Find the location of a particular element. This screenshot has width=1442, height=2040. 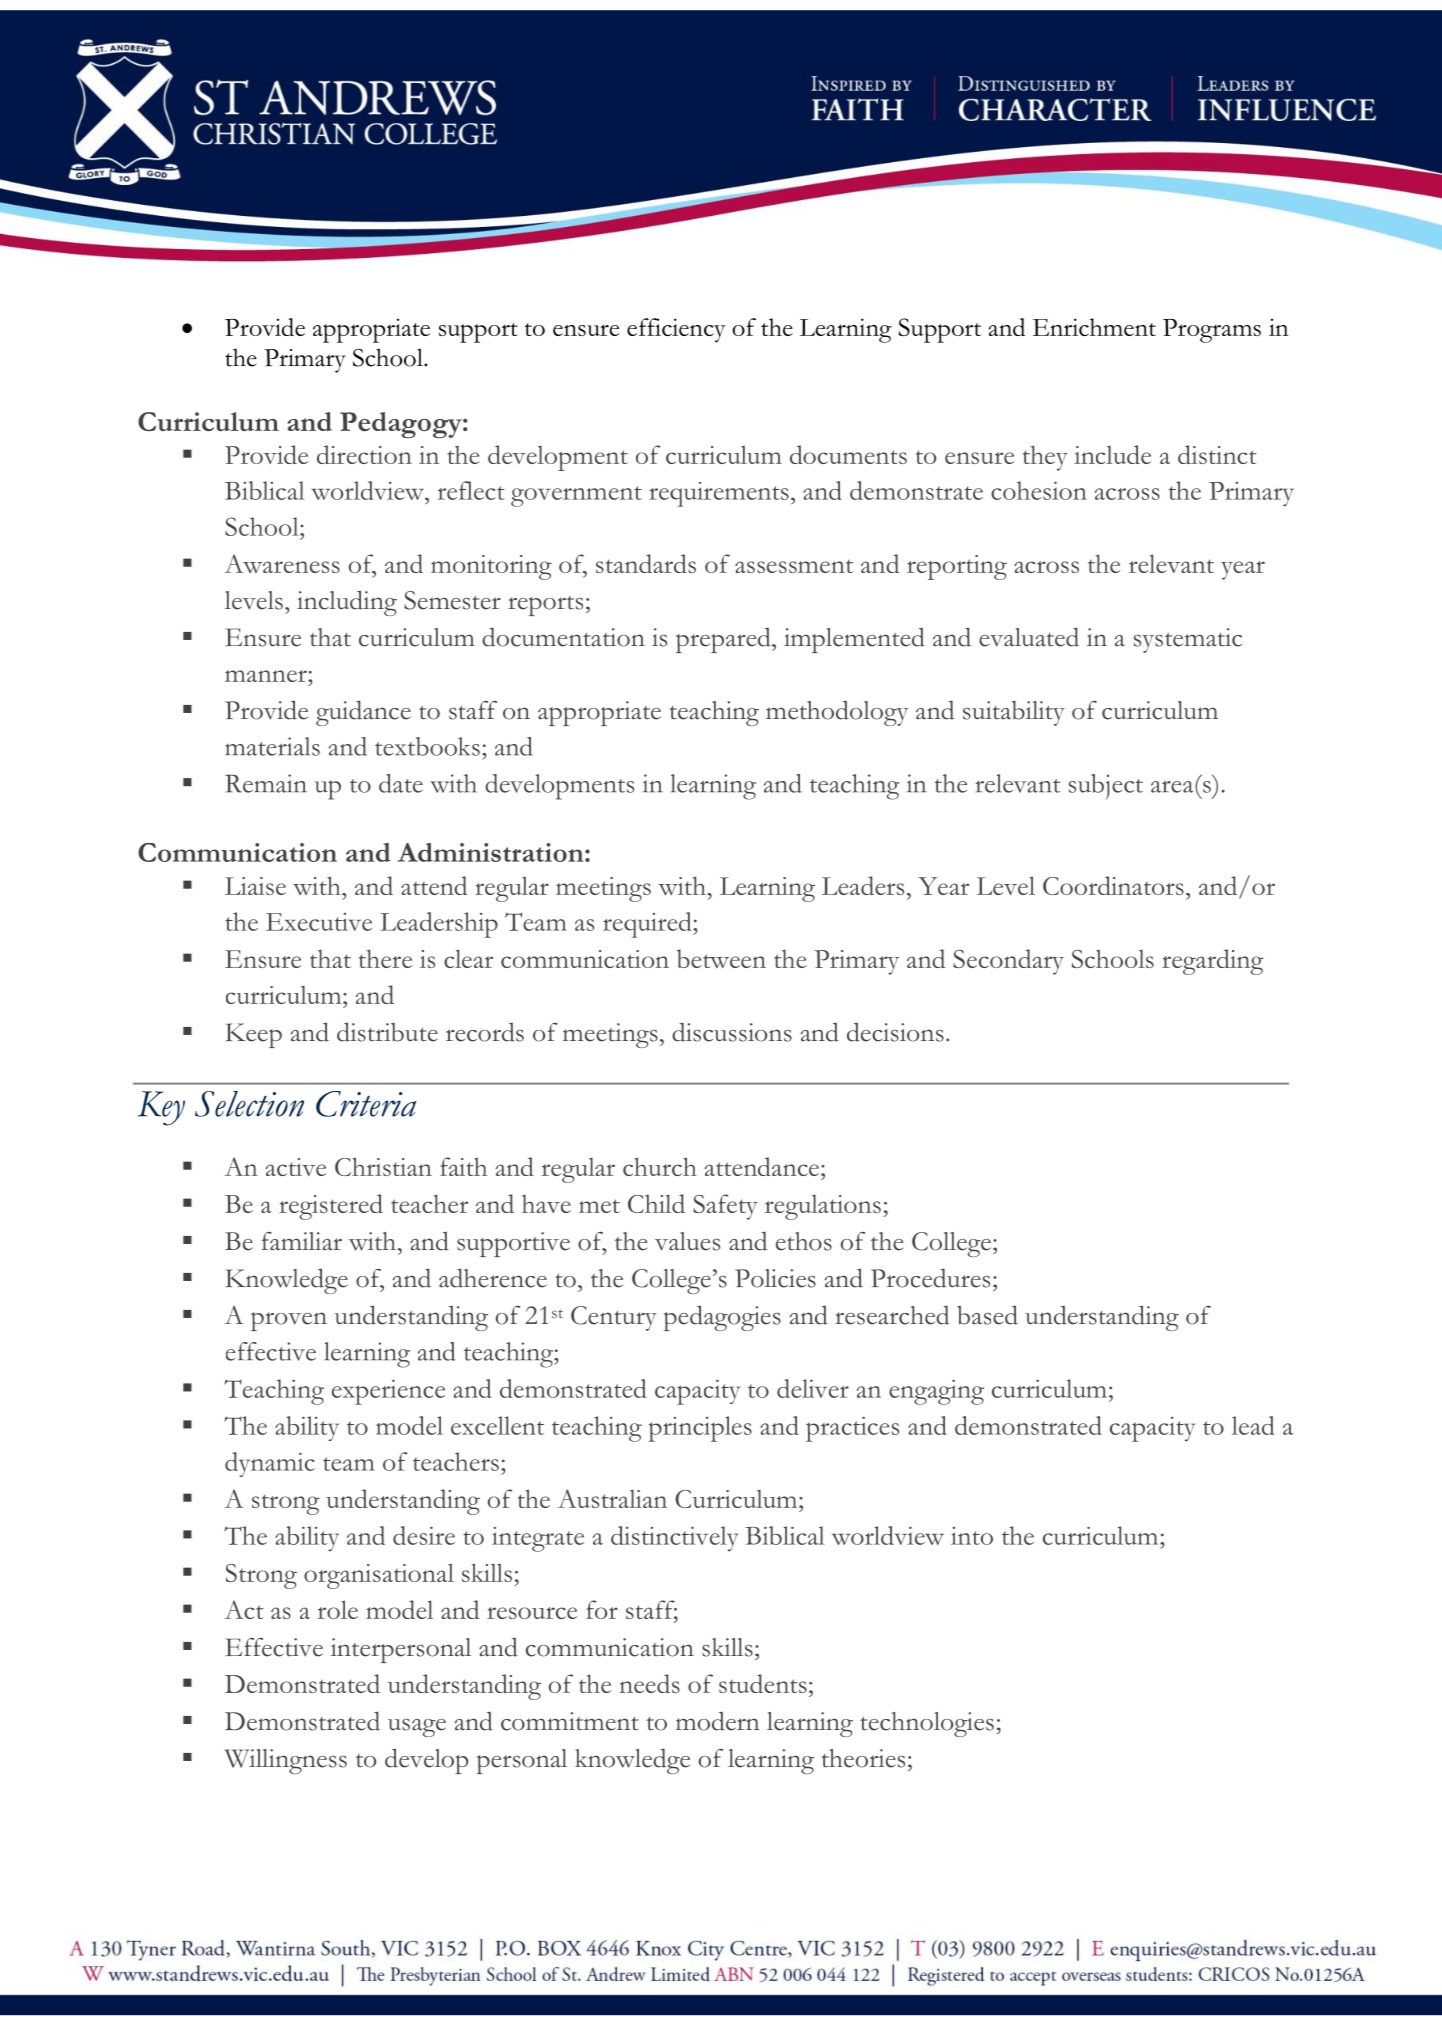

Willingness is located at coordinates (286, 1761).
